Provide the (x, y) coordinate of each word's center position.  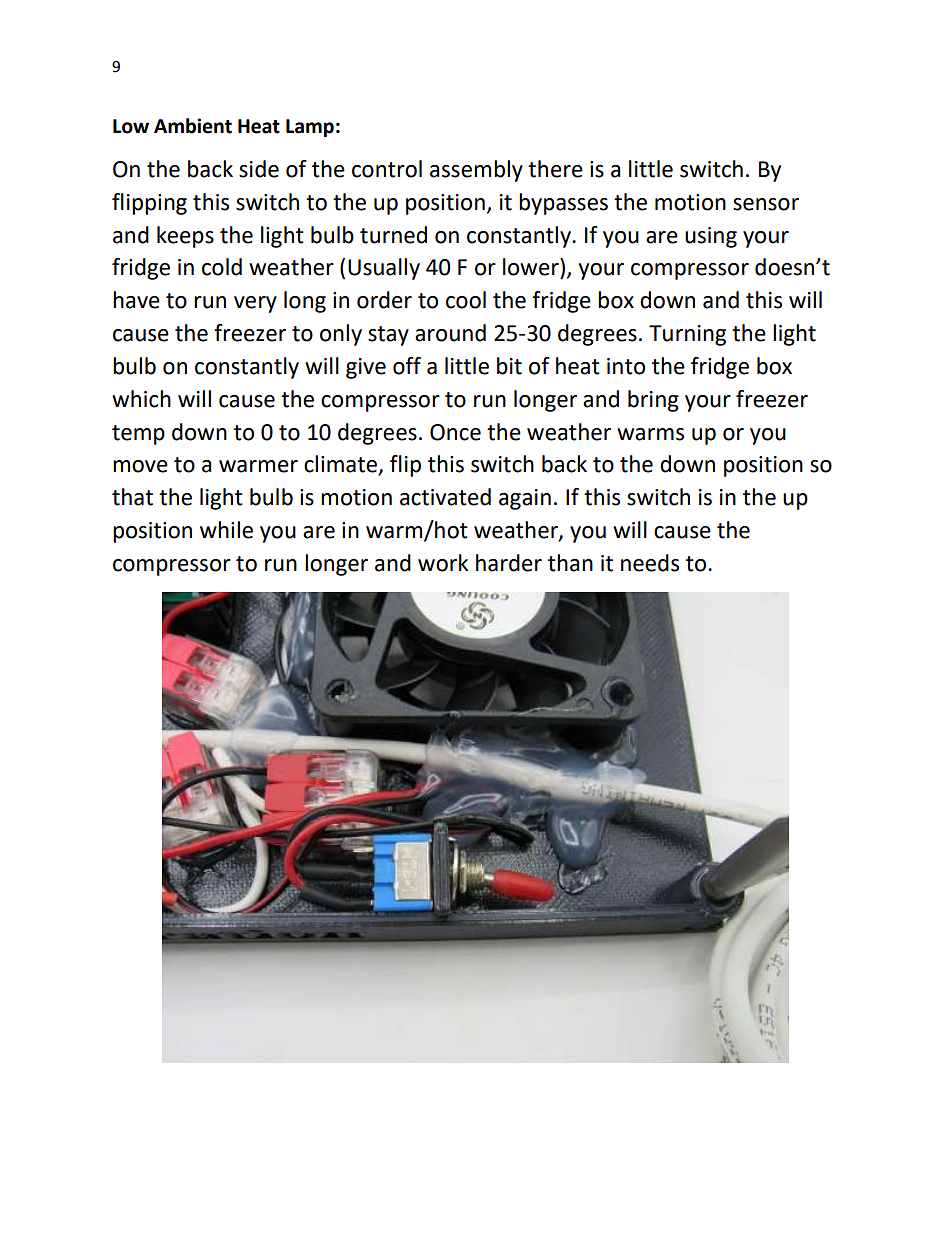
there (555, 169)
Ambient (193, 126)
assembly (476, 171)
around (450, 333)
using (711, 237)
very (255, 304)
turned (393, 235)
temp (138, 435)
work (443, 563)
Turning (687, 335)
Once (455, 432)
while (226, 530)
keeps (185, 237)
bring (653, 401)
